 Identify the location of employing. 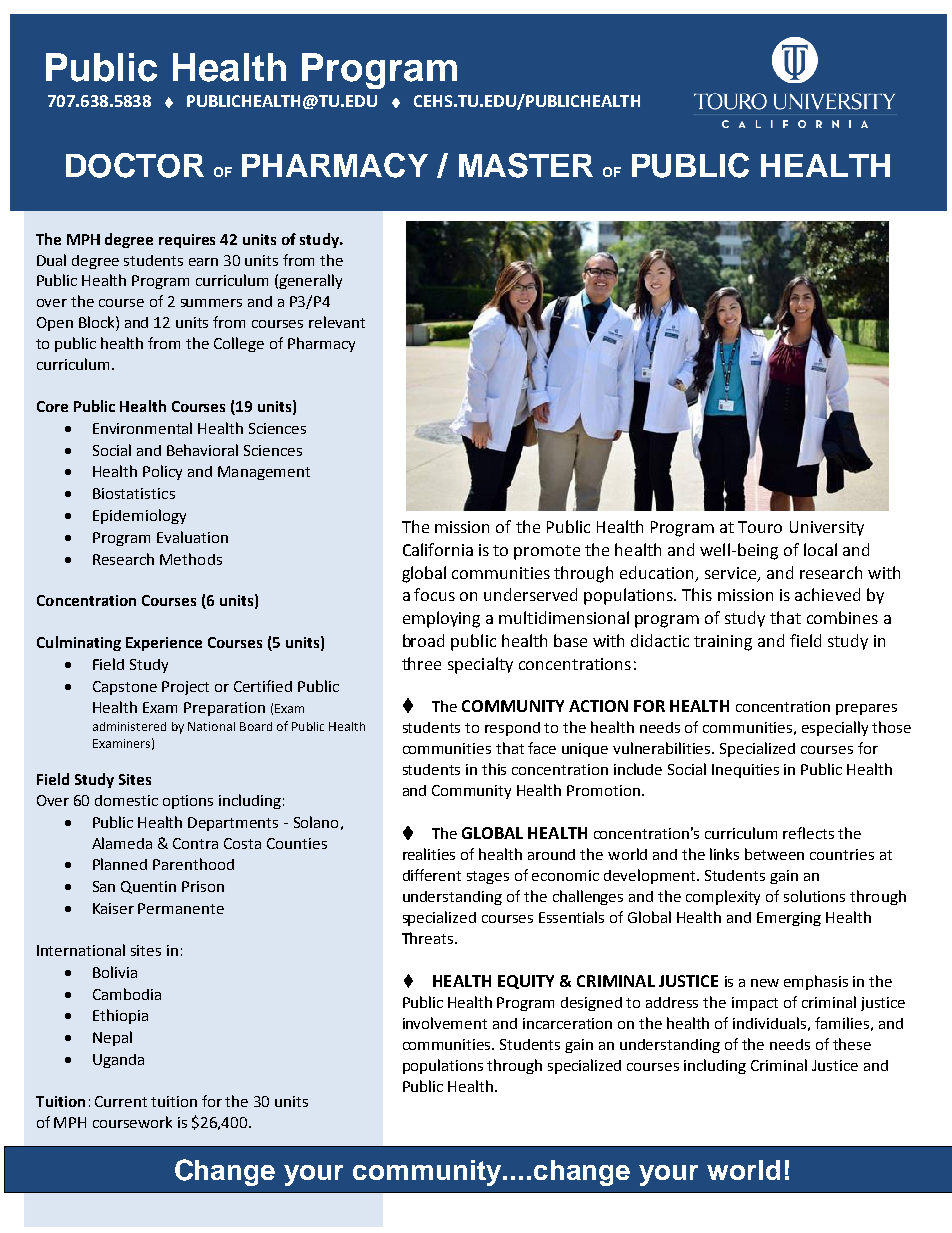
(441, 619).
